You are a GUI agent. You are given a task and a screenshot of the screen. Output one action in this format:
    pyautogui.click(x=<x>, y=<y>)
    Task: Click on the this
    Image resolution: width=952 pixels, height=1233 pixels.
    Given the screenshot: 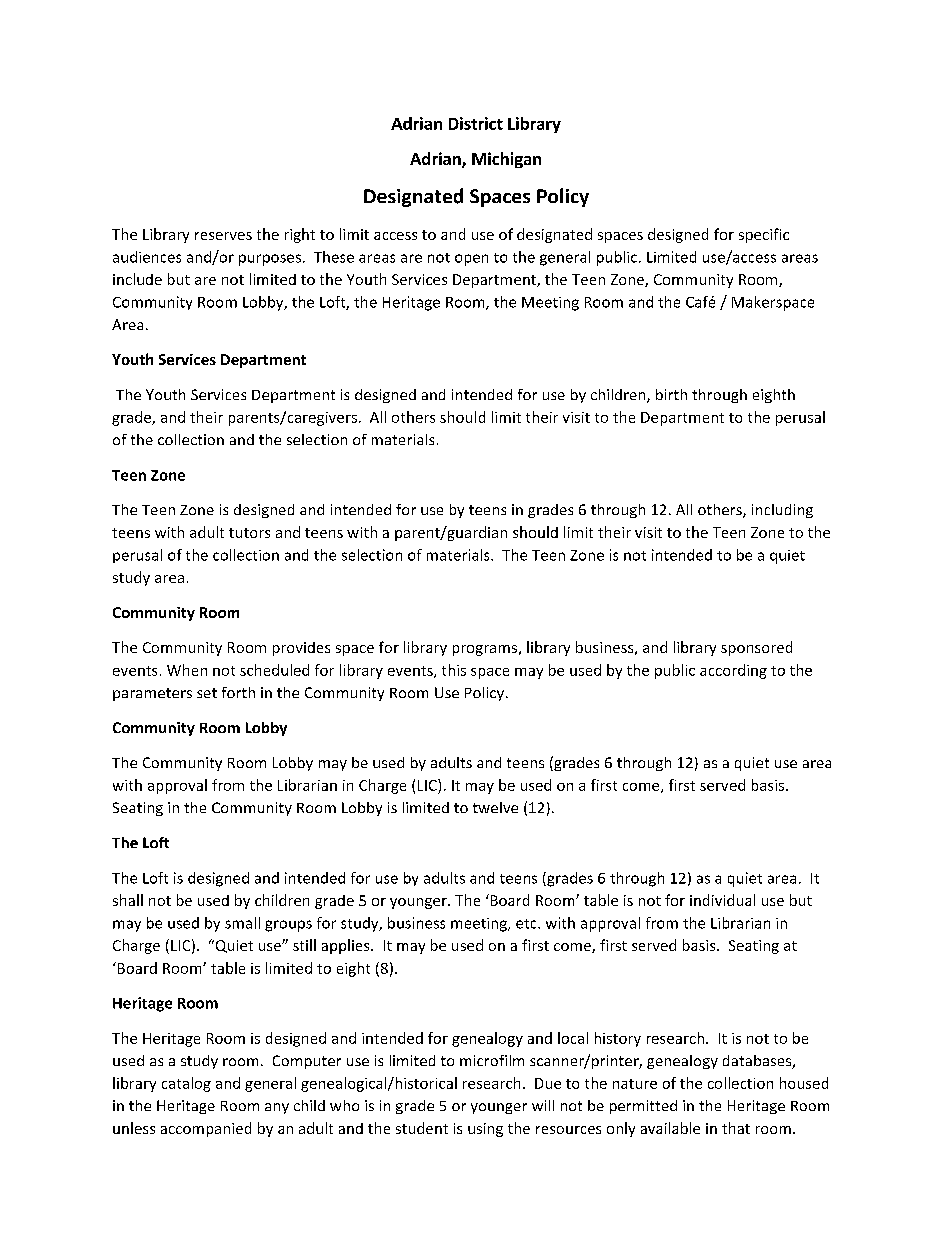 What is the action you would take?
    pyautogui.click(x=454, y=670)
